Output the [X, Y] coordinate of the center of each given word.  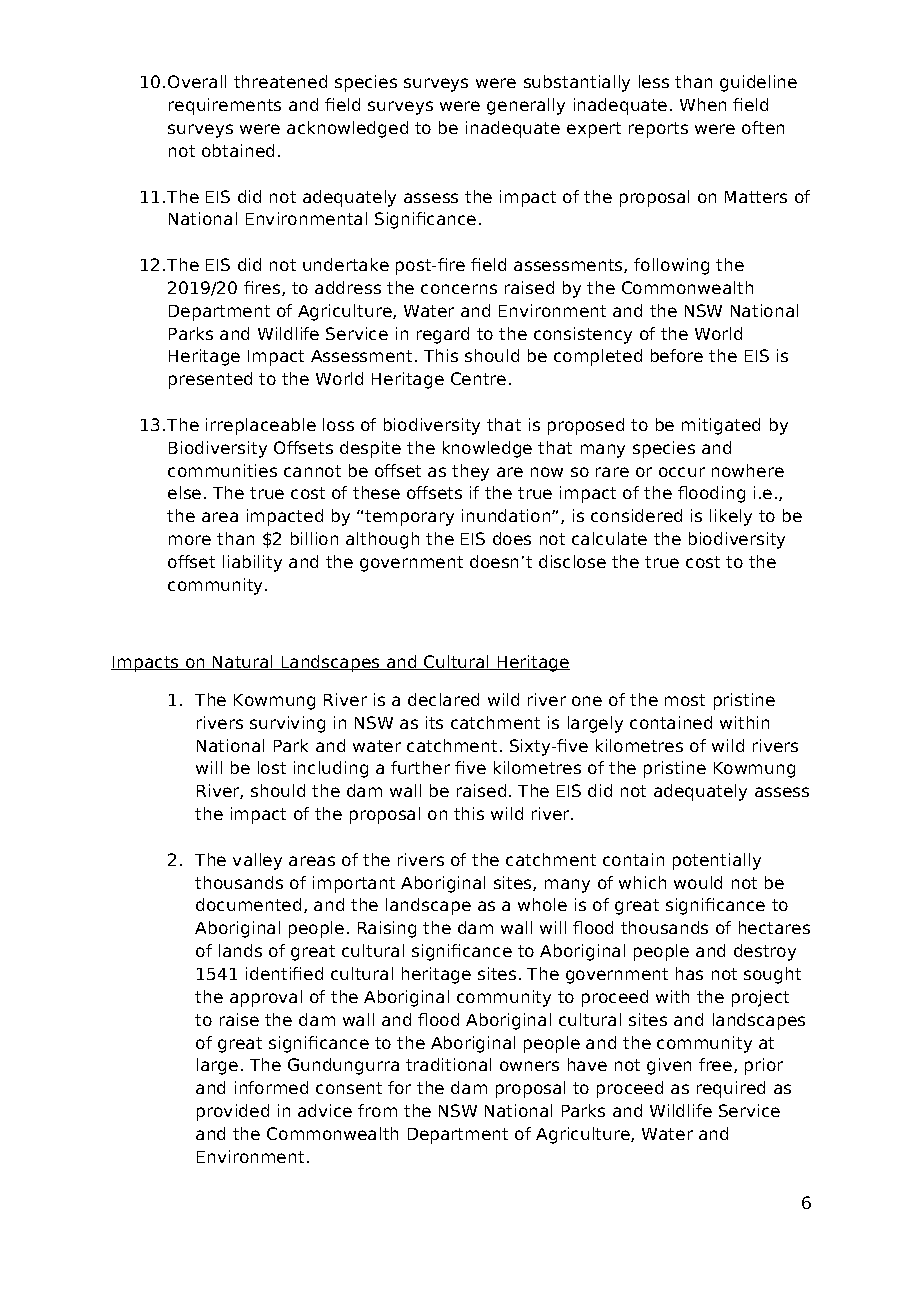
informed [271, 1087]
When [703, 104]
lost [272, 767]
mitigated [721, 426]
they [470, 472]
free [717, 1065]
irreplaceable [261, 426]
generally [526, 106]
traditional [448, 1064]
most [685, 700]
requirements [225, 106]
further [420, 767]
